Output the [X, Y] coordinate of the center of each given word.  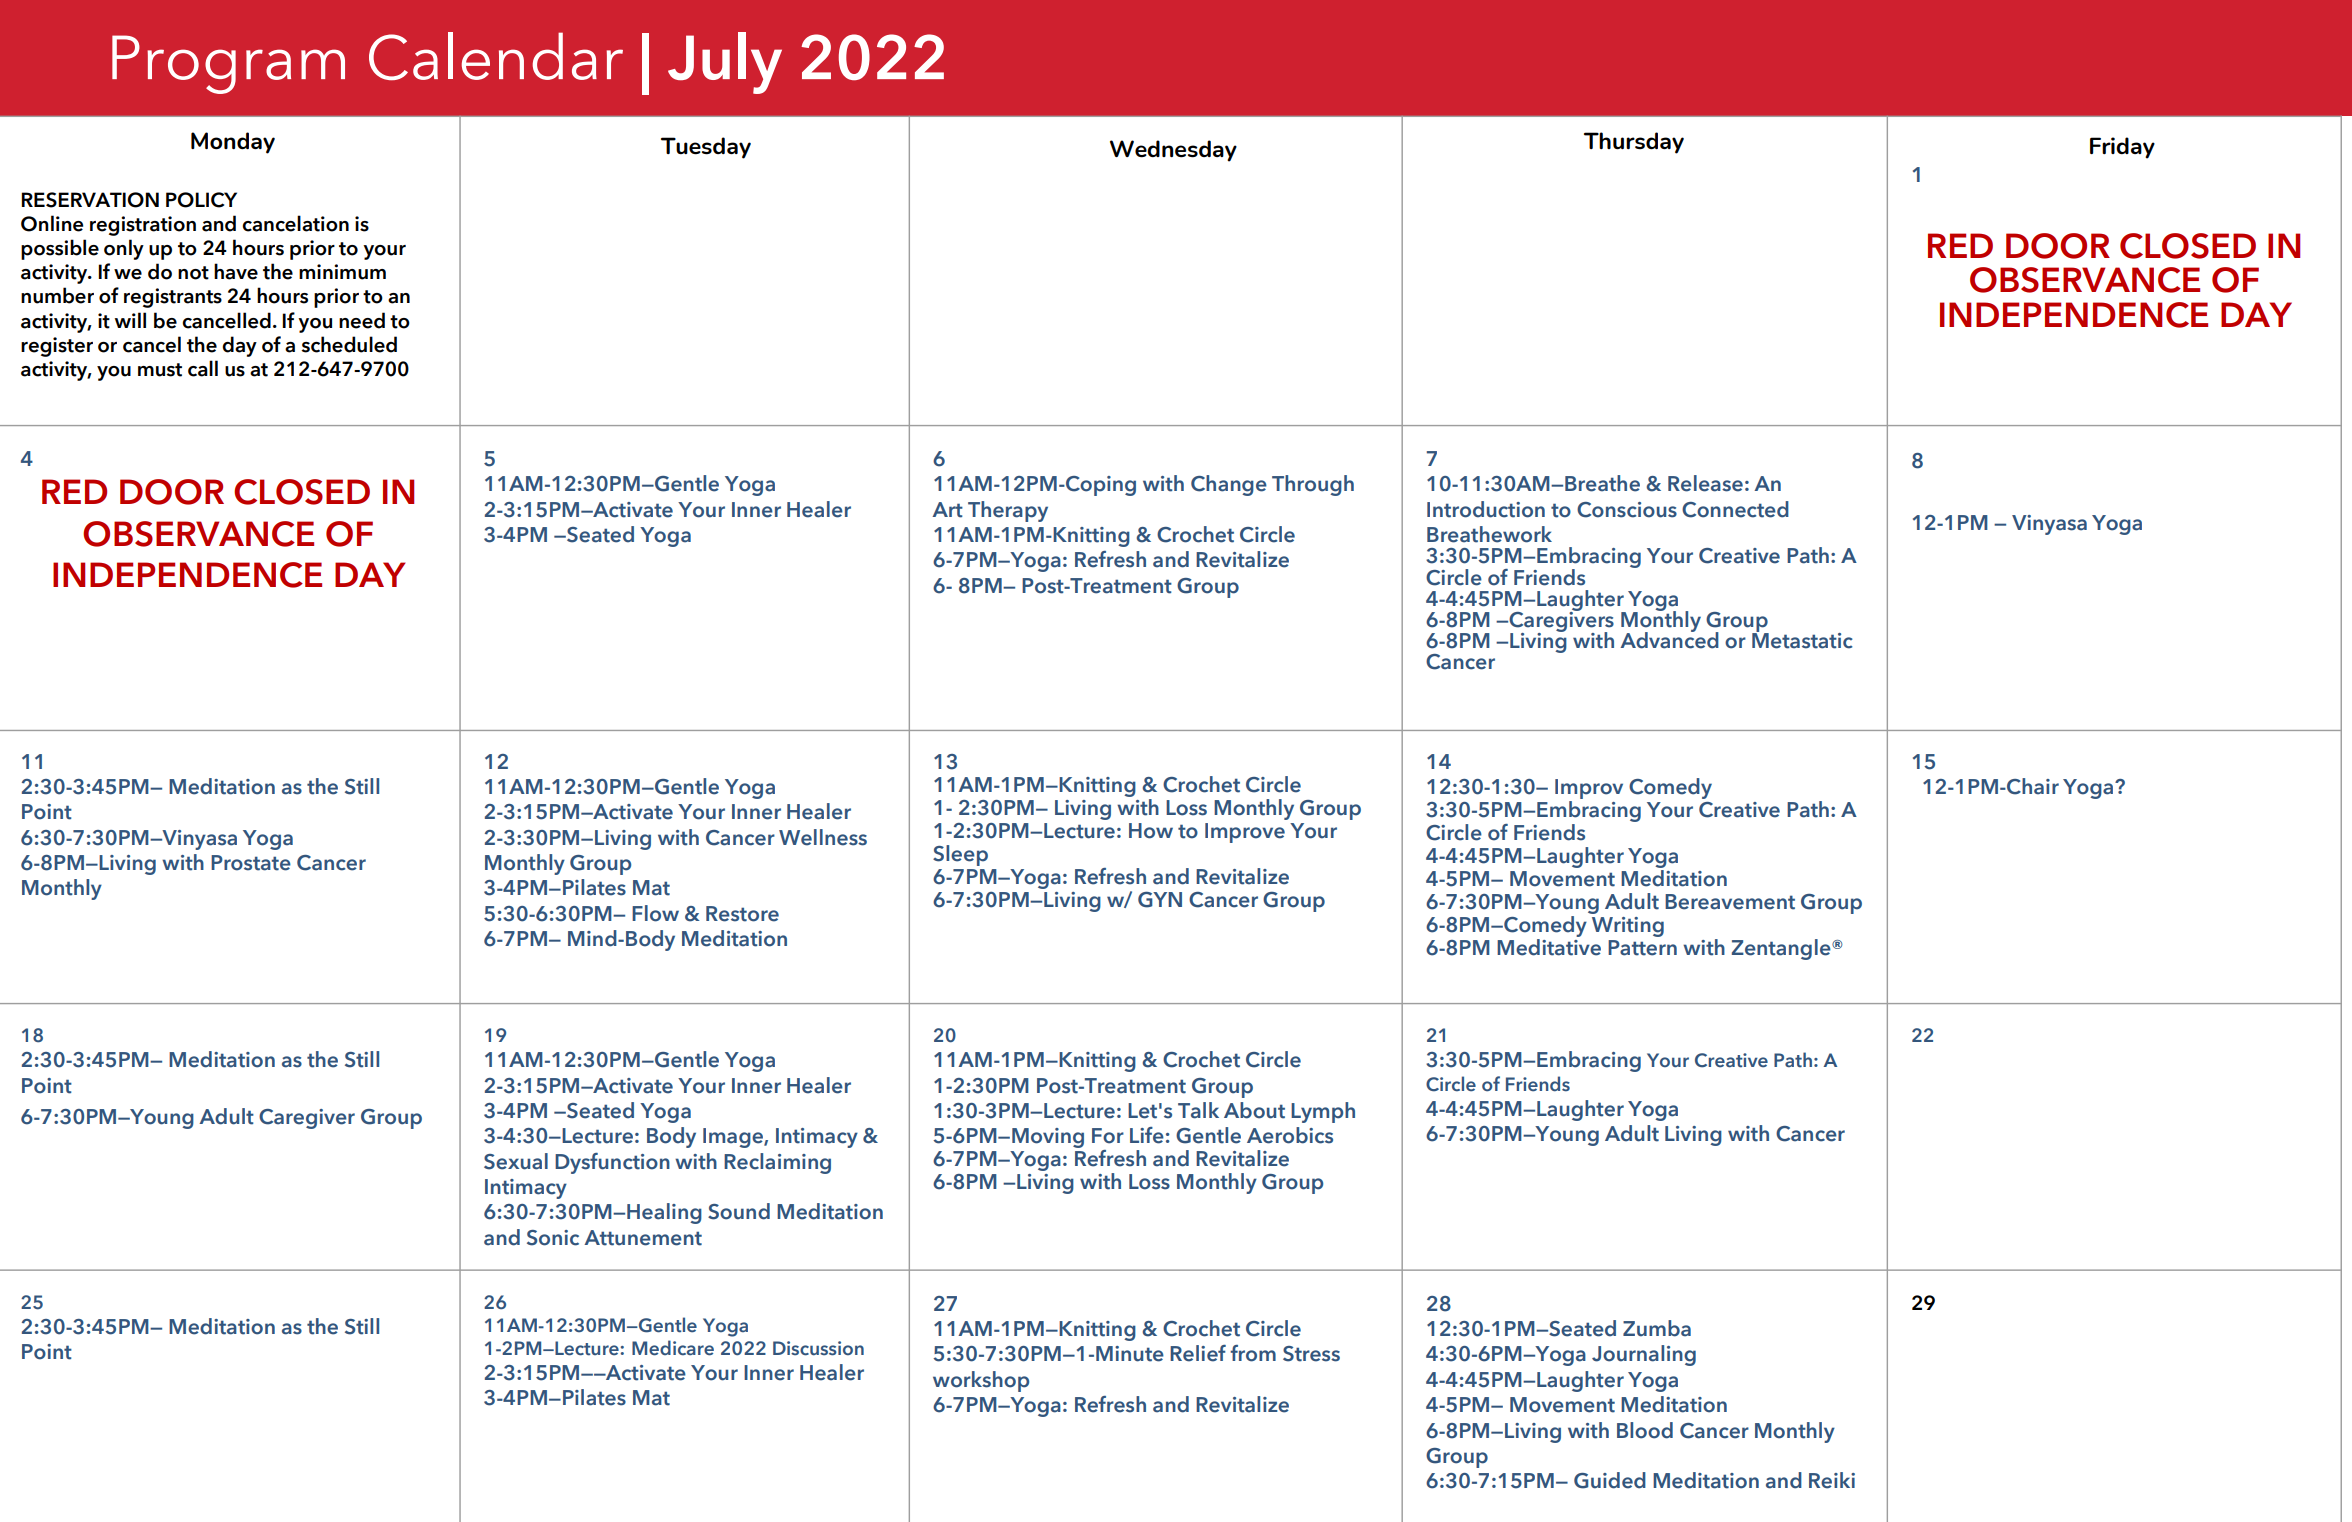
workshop [981, 1381]
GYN [1160, 899]
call [203, 368]
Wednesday [1173, 151]
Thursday [1634, 143]
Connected [1735, 509]
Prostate [251, 863]
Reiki [1832, 1480]
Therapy [1008, 511]
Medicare [673, 1348]
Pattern [1642, 948]
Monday [233, 143]
